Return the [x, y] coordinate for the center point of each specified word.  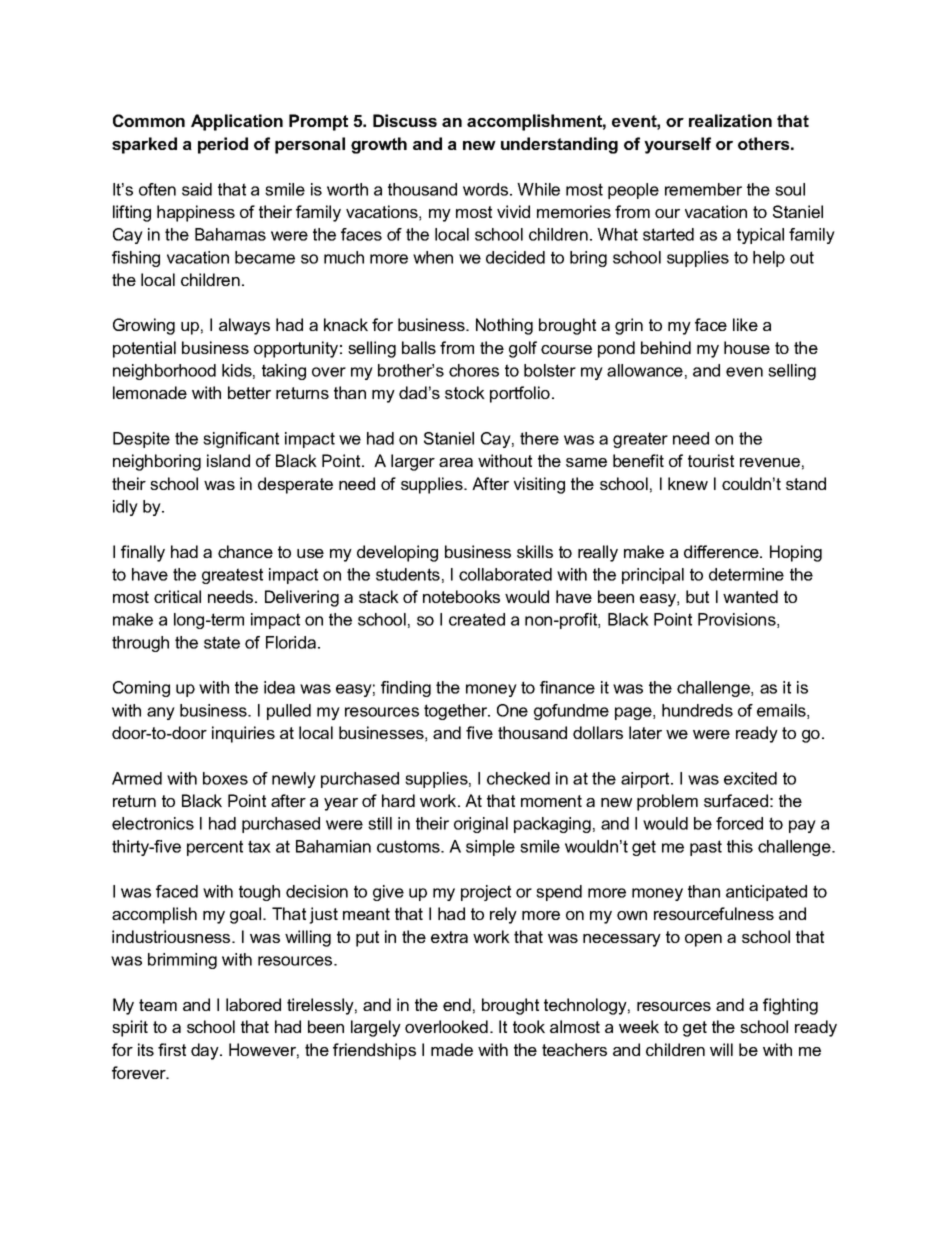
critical [177, 596]
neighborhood [164, 372]
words [487, 189]
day [206, 1051]
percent [215, 848]
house [747, 347]
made [452, 1049]
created [477, 619]
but [697, 596]
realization [730, 120]
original [481, 825]
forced [739, 823]
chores [474, 370]
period [223, 145]
